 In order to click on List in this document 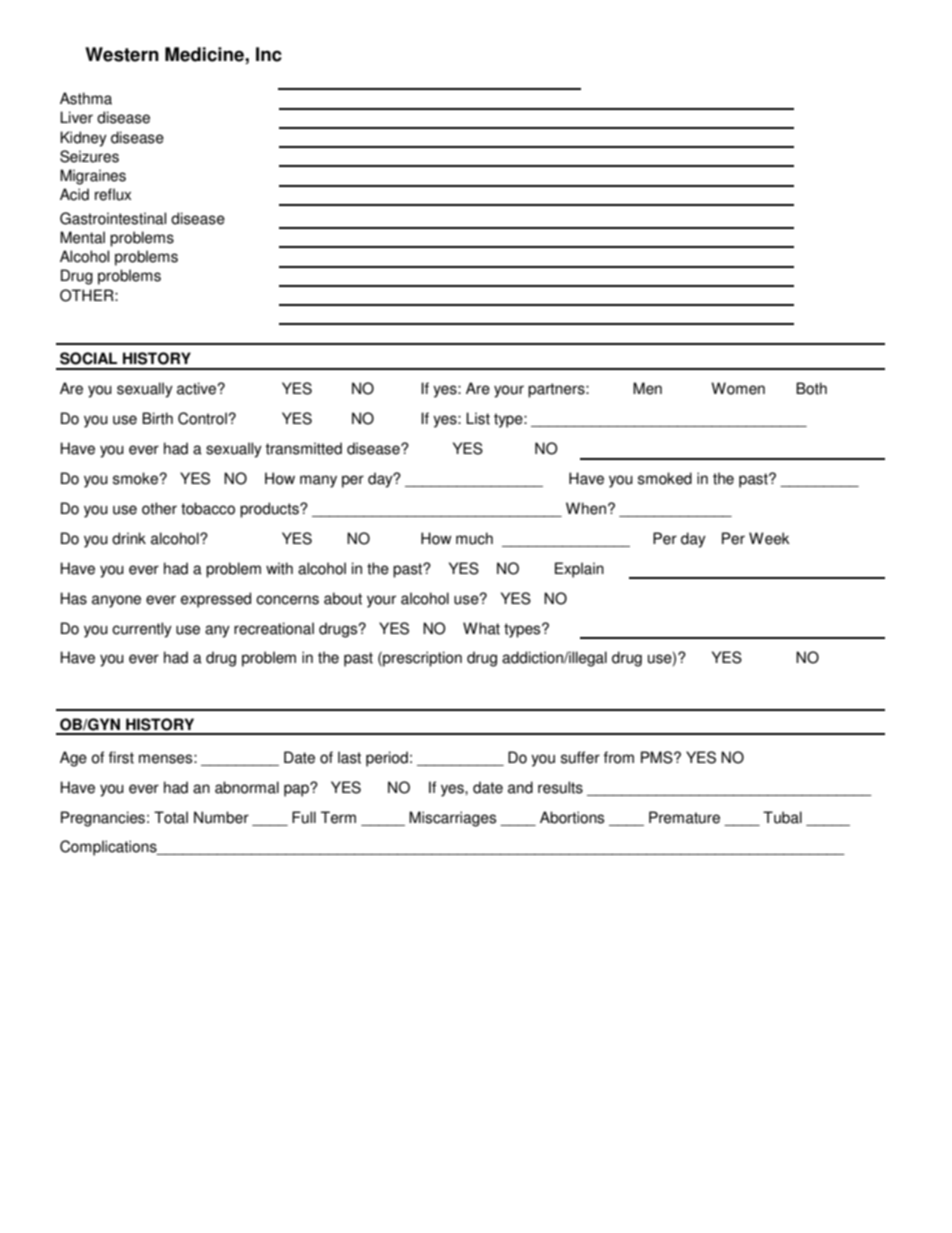, I will do `click(478, 418)`.
